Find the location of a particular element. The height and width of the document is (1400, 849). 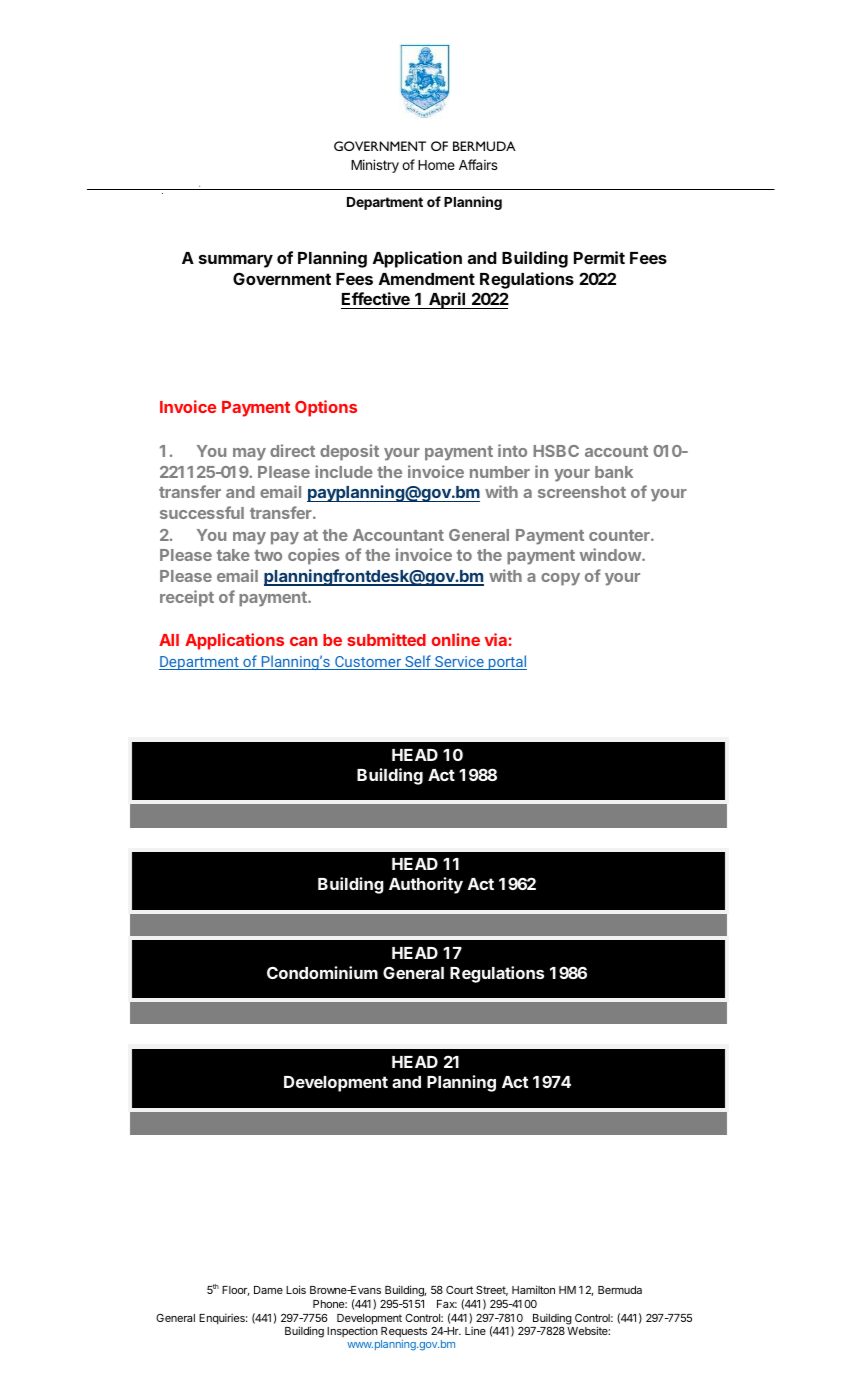

summary is located at coordinates (236, 261).
